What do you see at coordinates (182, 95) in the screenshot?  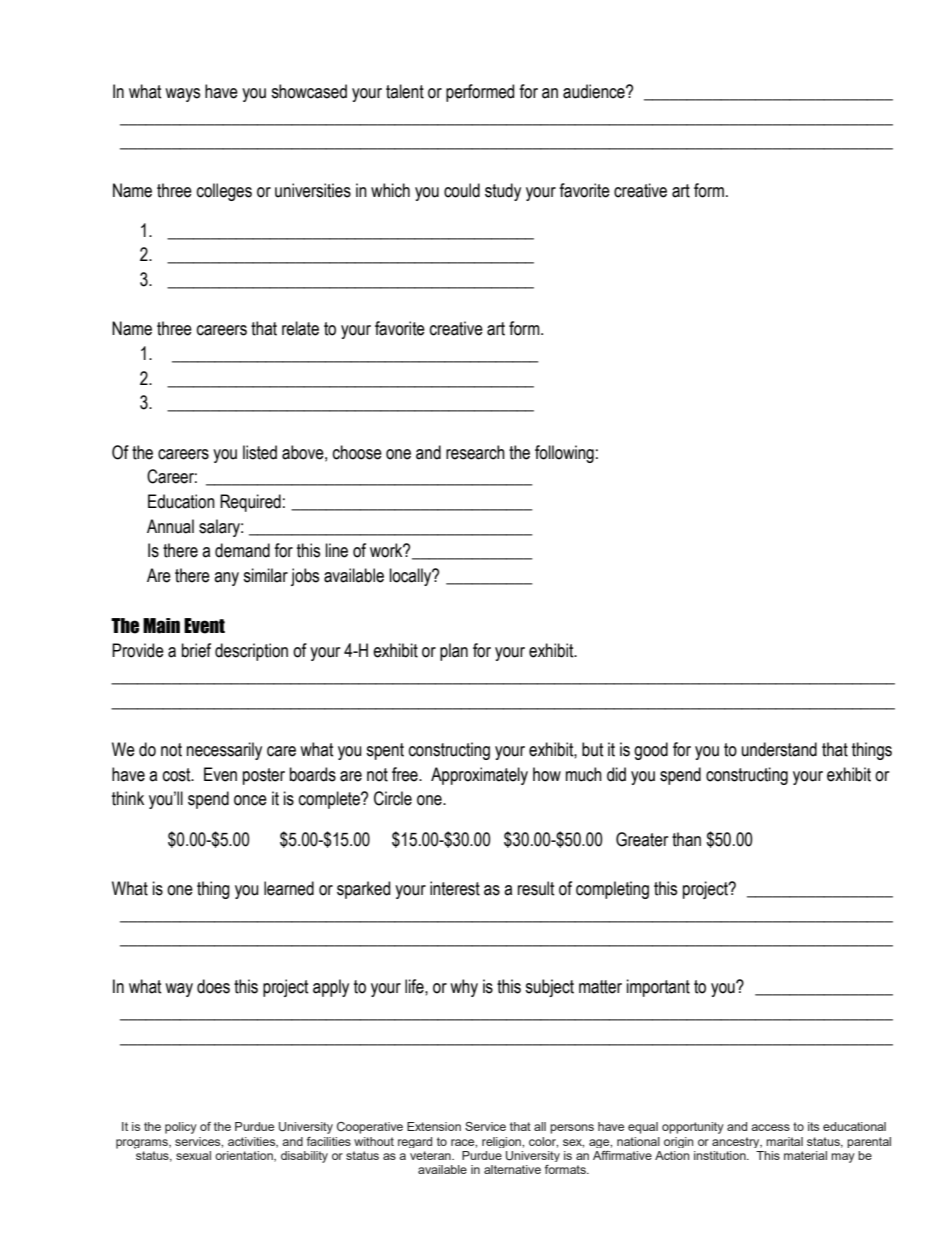 I see `ways` at bounding box center [182, 95].
